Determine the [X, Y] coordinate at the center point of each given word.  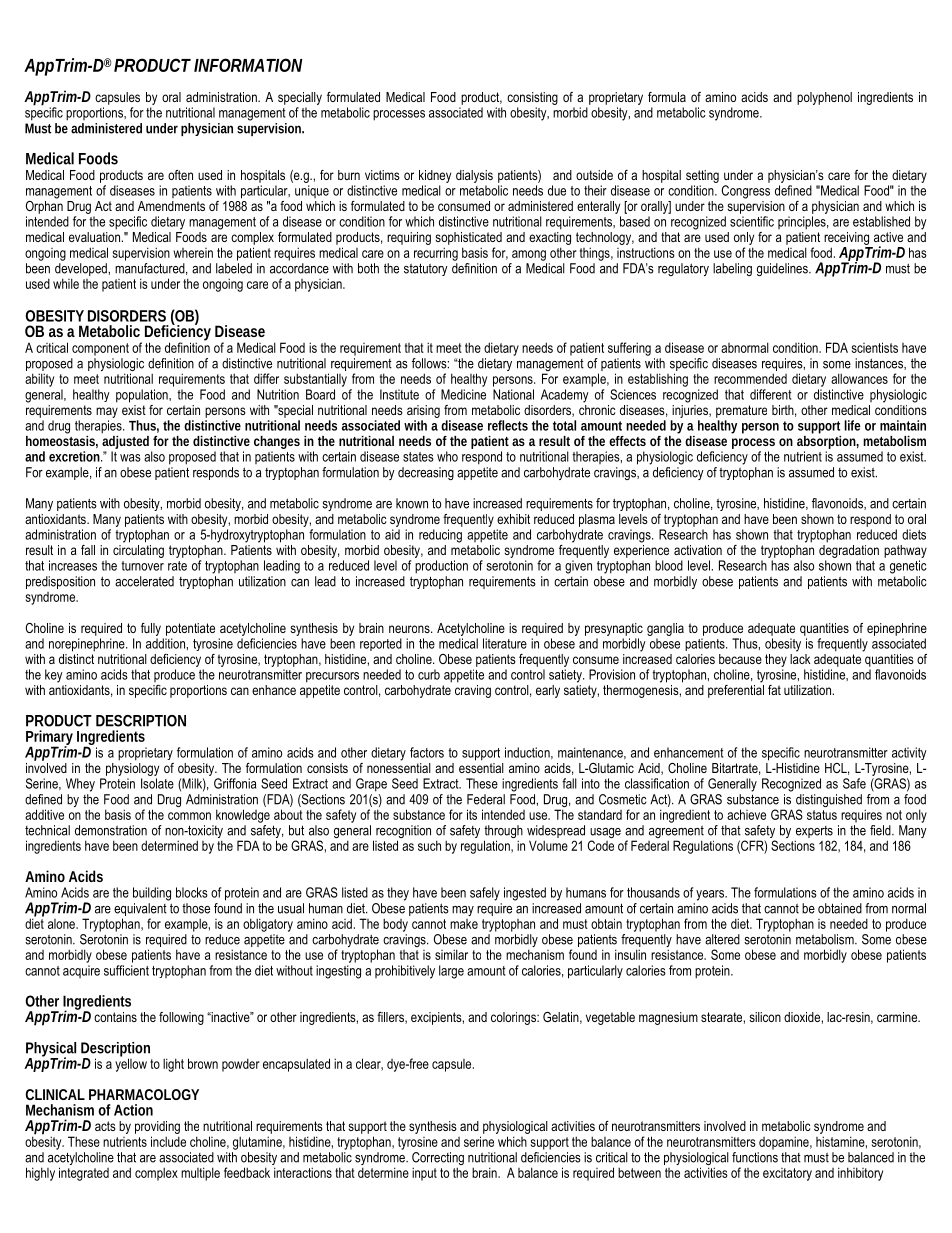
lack [800, 659]
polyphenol [824, 98]
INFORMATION [248, 65]
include [168, 1141]
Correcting [438, 1160]
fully [151, 629]
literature [505, 643]
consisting [532, 98]
